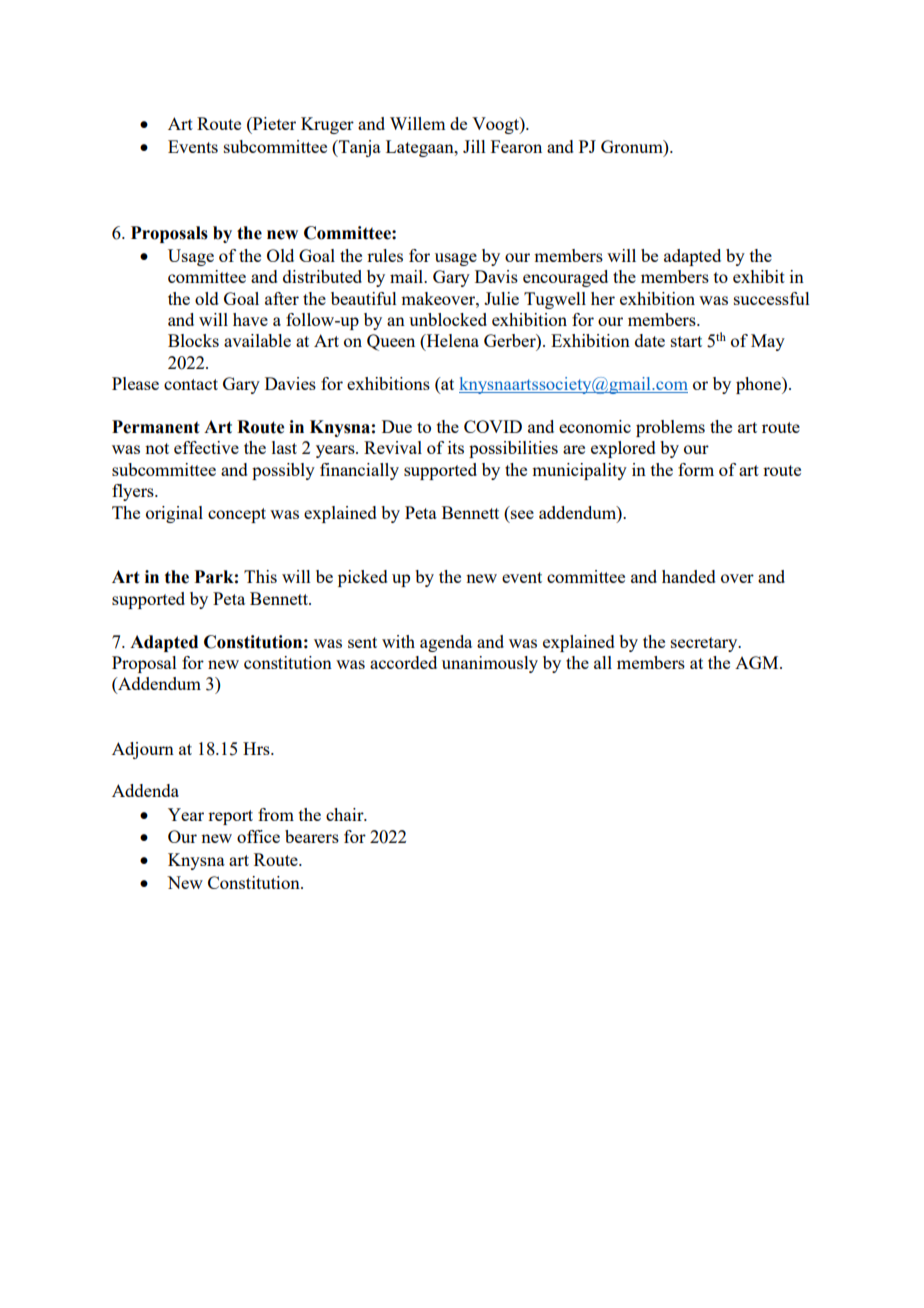 This screenshot has height=1308, width=924. What do you see at coordinates (206, 447) in the screenshot?
I see `effective` at bounding box center [206, 447].
